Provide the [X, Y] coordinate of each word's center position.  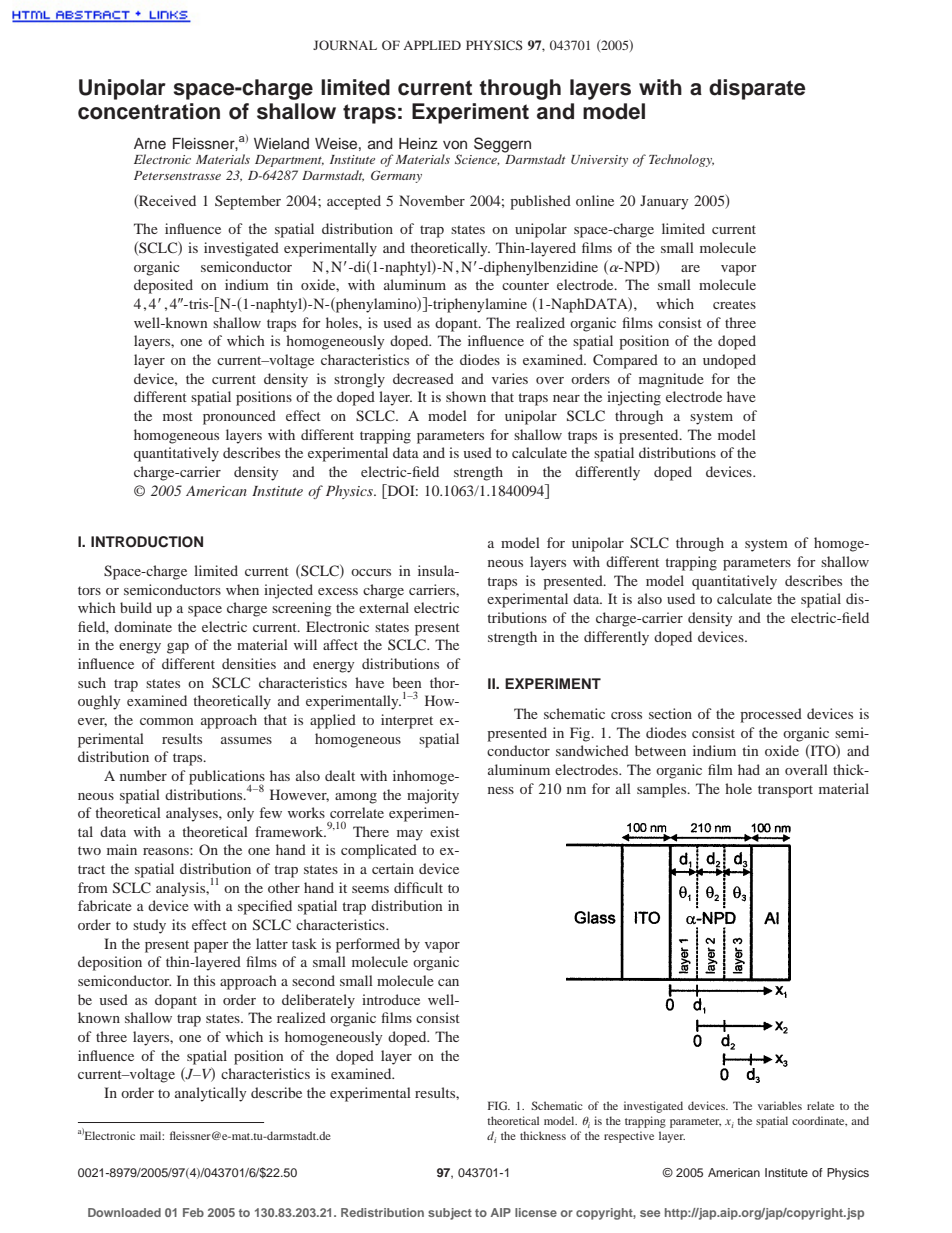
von [455, 144]
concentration [149, 111]
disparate [757, 89]
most [178, 416]
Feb [193, 1212]
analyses [193, 814]
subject [450, 1214]
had [749, 769]
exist [445, 831]
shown [466, 396]
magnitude [671, 380]
